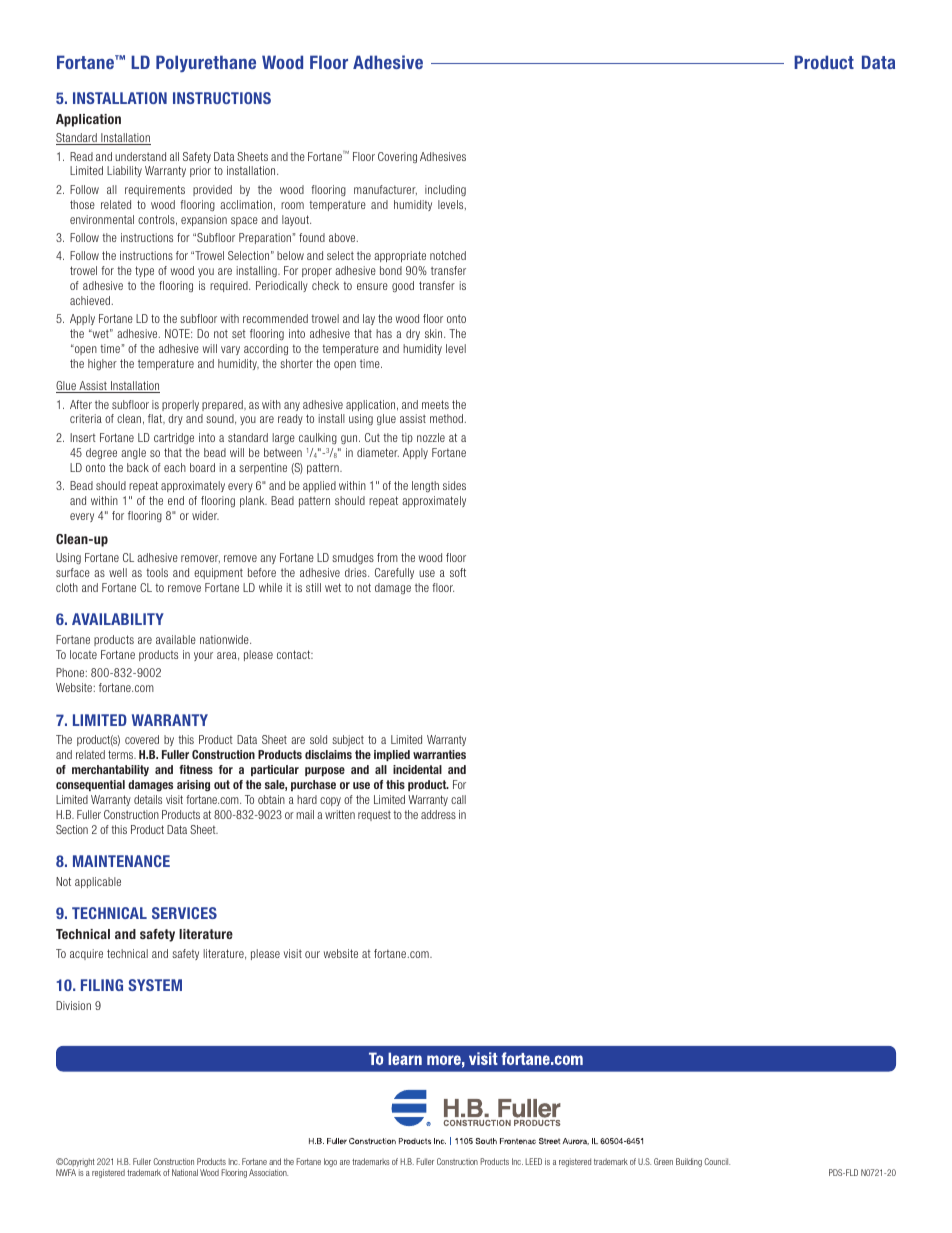 The height and width of the page is (1233, 952). I want to click on understand, so click(140, 156).
